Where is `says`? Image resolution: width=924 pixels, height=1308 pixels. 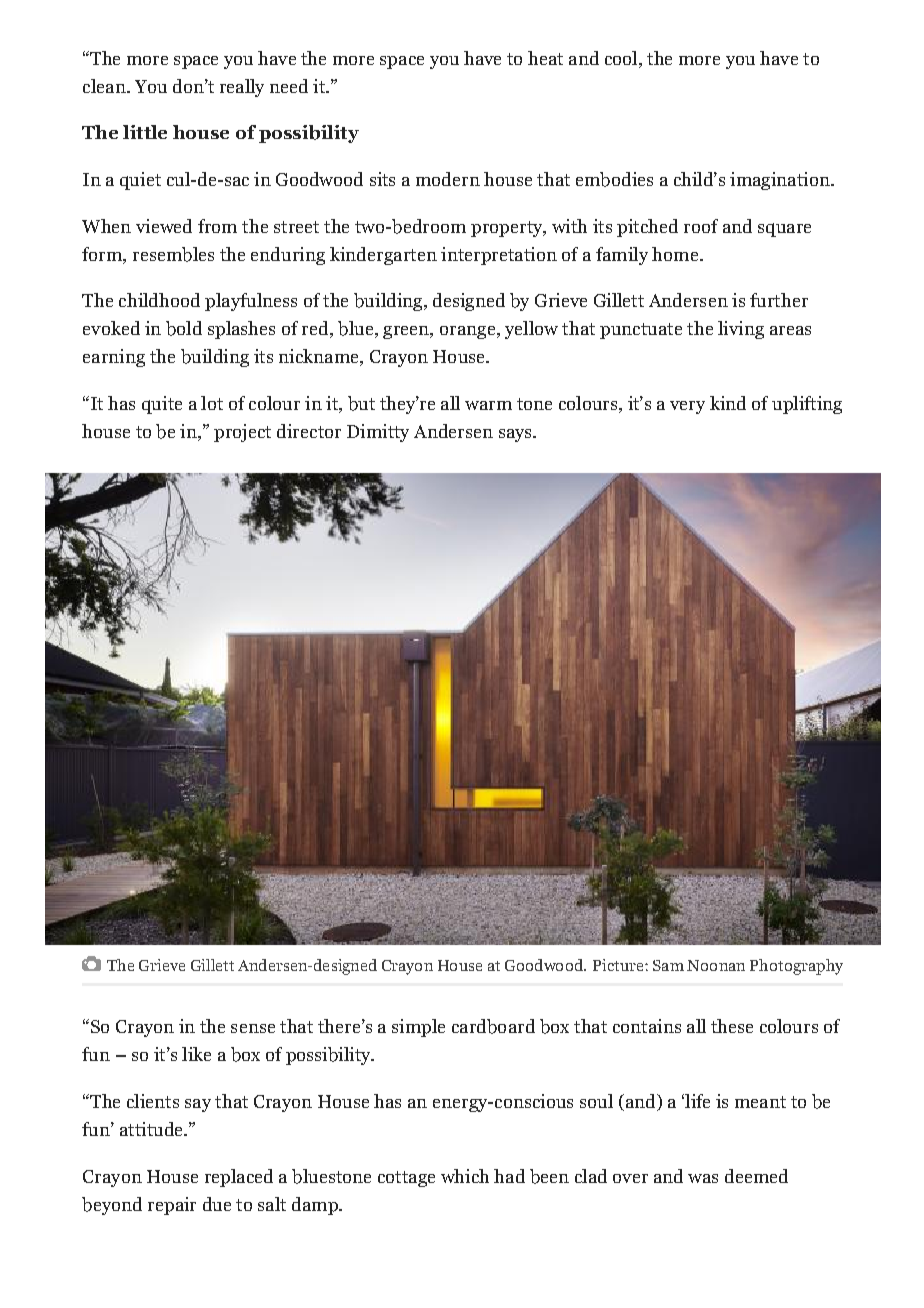
says is located at coordinates (516, 435).
